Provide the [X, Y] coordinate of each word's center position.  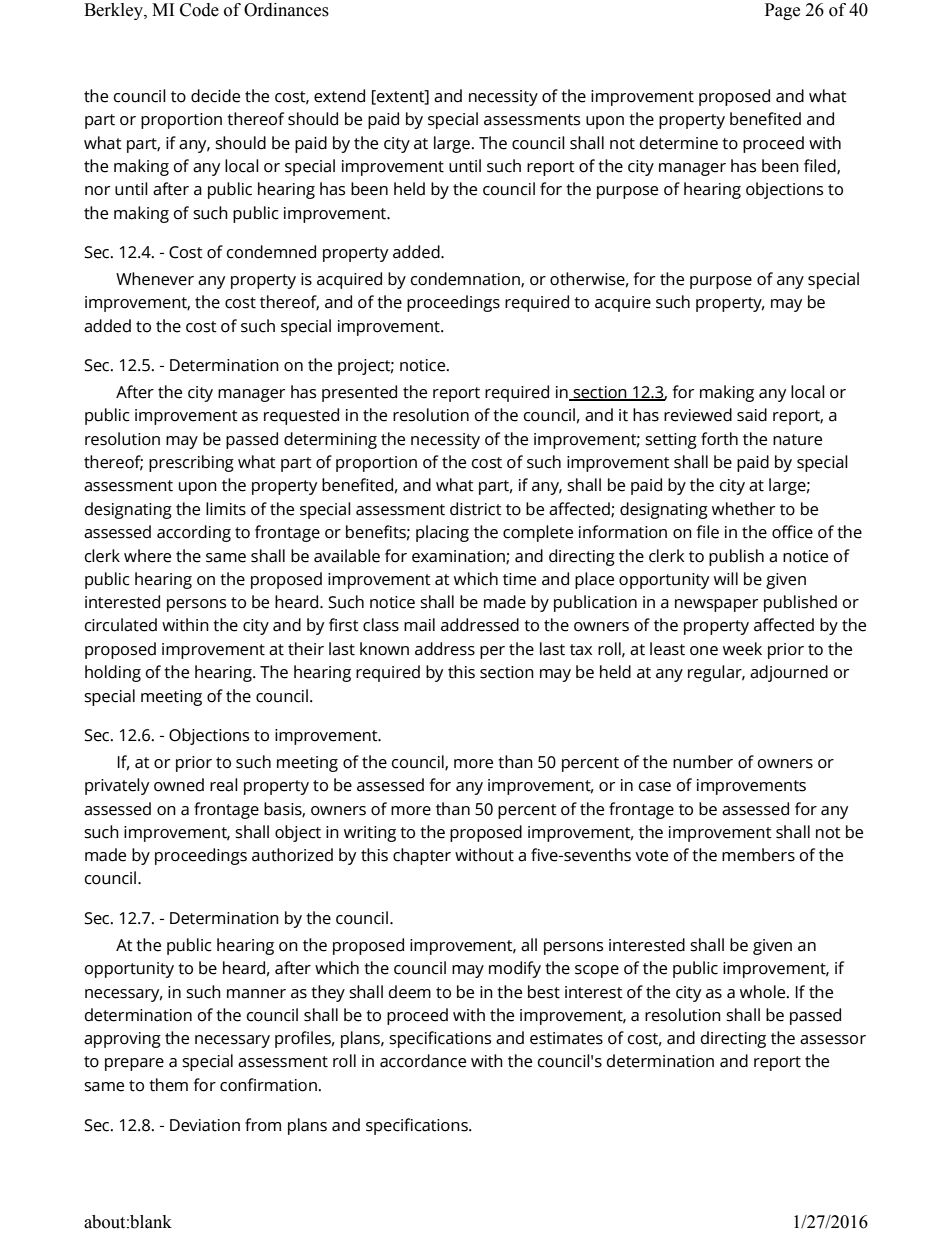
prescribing [191, 463]
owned [179, 785]
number [703, 762]
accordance [423, 1061]
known [384, 649]
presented [359, 393]
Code [199, 10]
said [752, 415]
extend [339, 96]
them [168, 1085]
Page [782, 11]
